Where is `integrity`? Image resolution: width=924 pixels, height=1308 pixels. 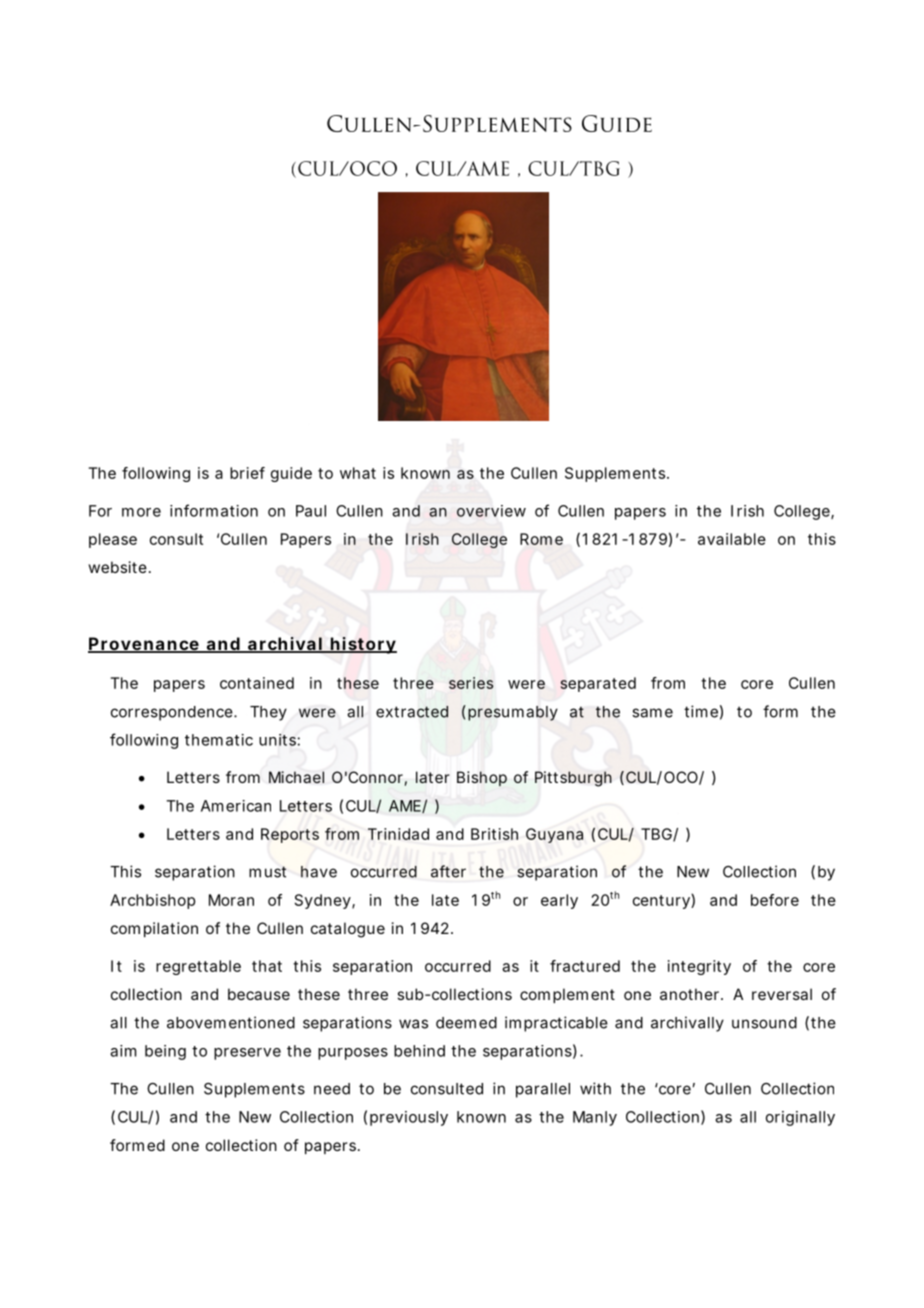
integrity is located at coordinates (699, 967).
